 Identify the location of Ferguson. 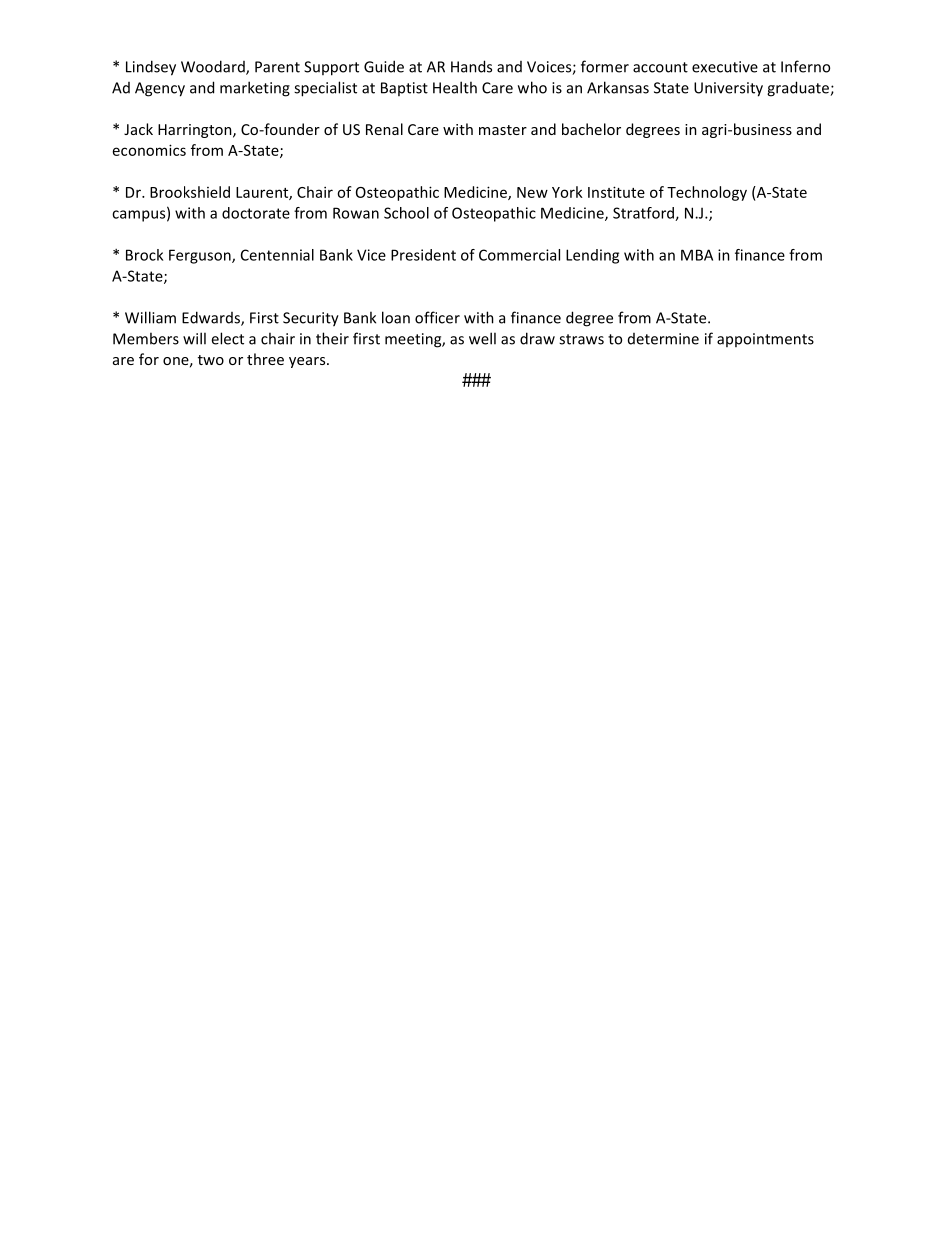
(201, 256).
